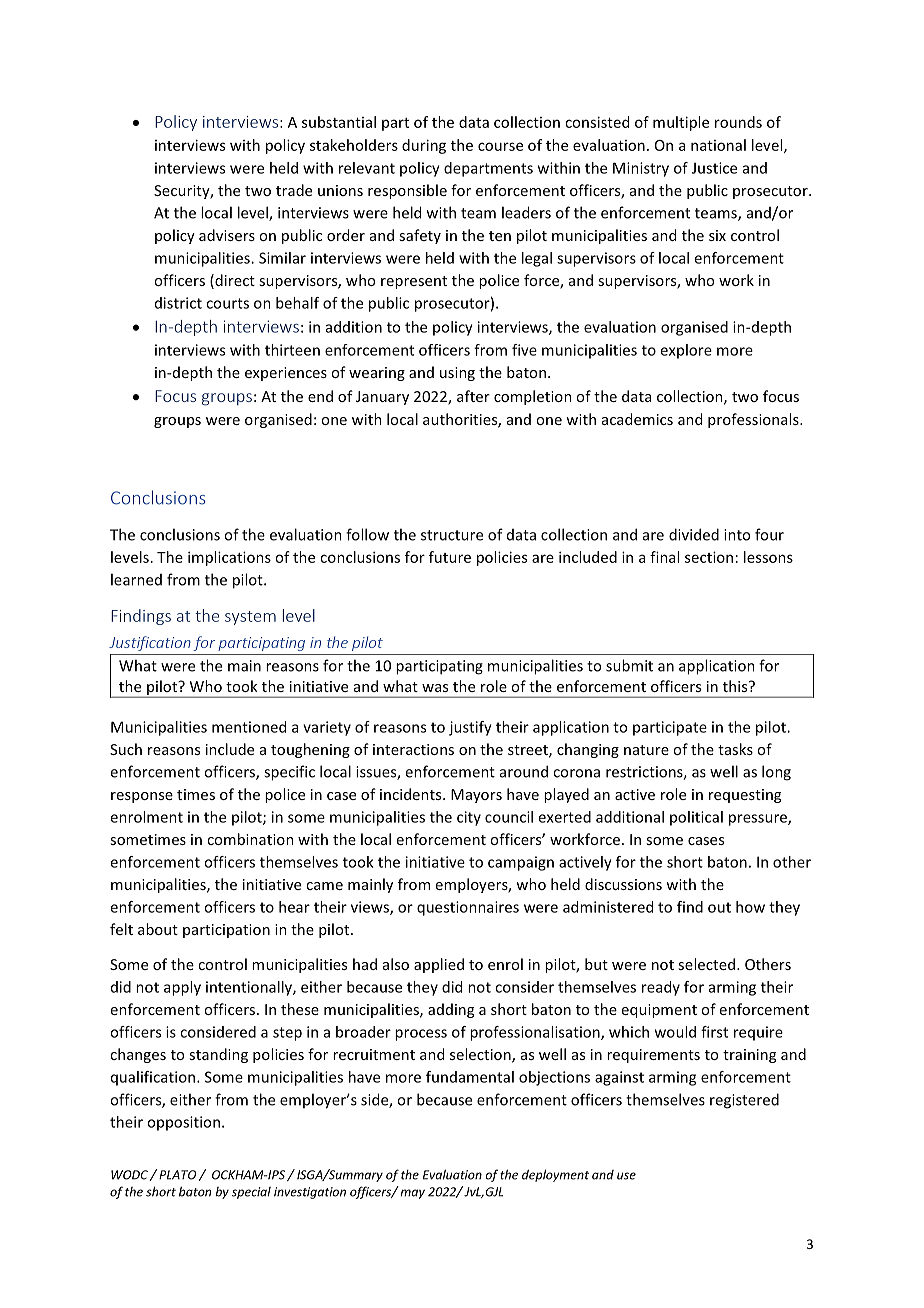 The width and height of the page is (924, 1308). Describe the element at coordinates (744, 1101) in the page. I see `registered` at that location.
